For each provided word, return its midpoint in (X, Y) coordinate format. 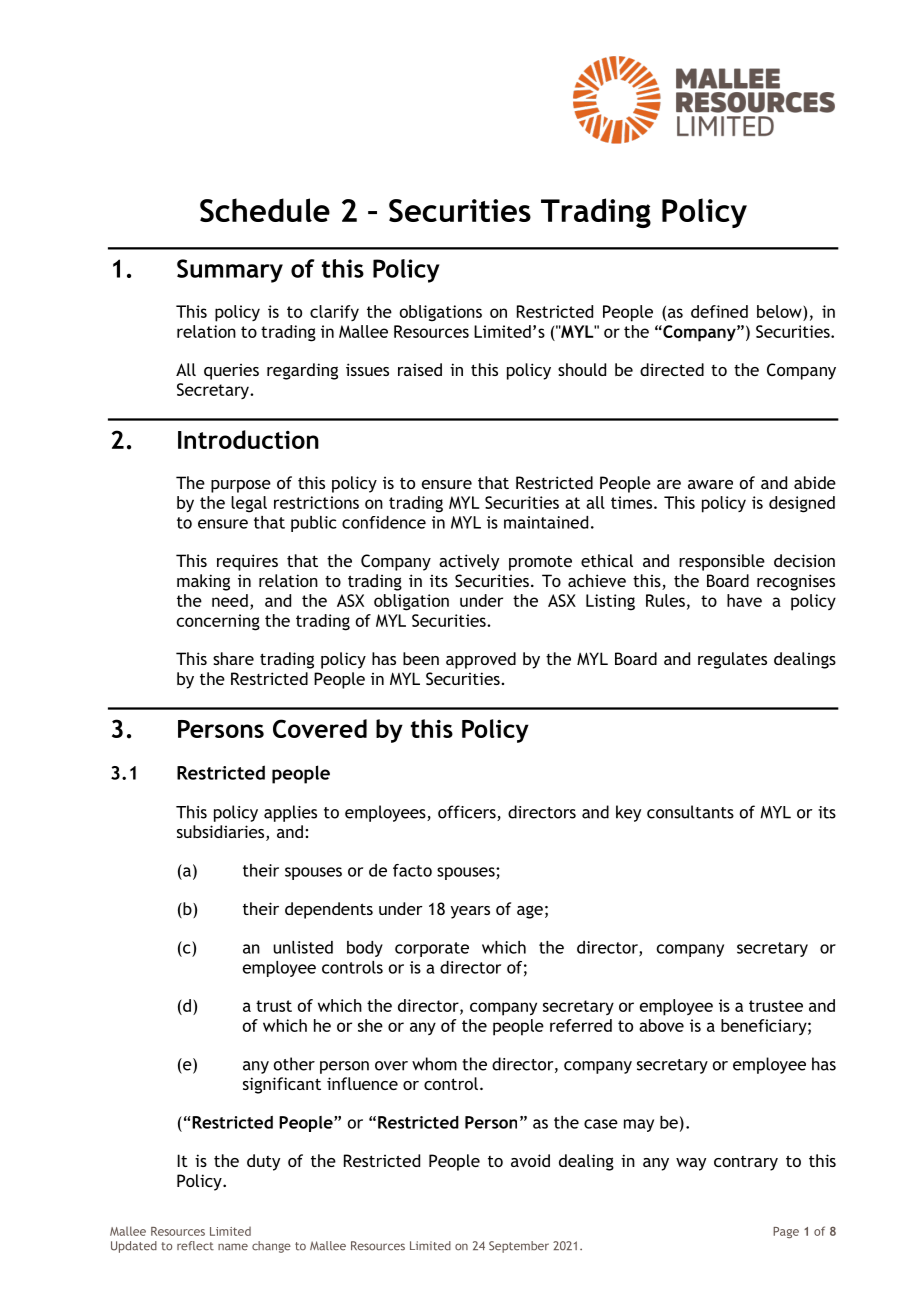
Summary (230, 271)
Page (786, 1232)
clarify (334, 313)
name (233, 1247)
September (519, 1247)
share (233, 658)
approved (481, 660)
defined (719, 311)
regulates (732, 660)
